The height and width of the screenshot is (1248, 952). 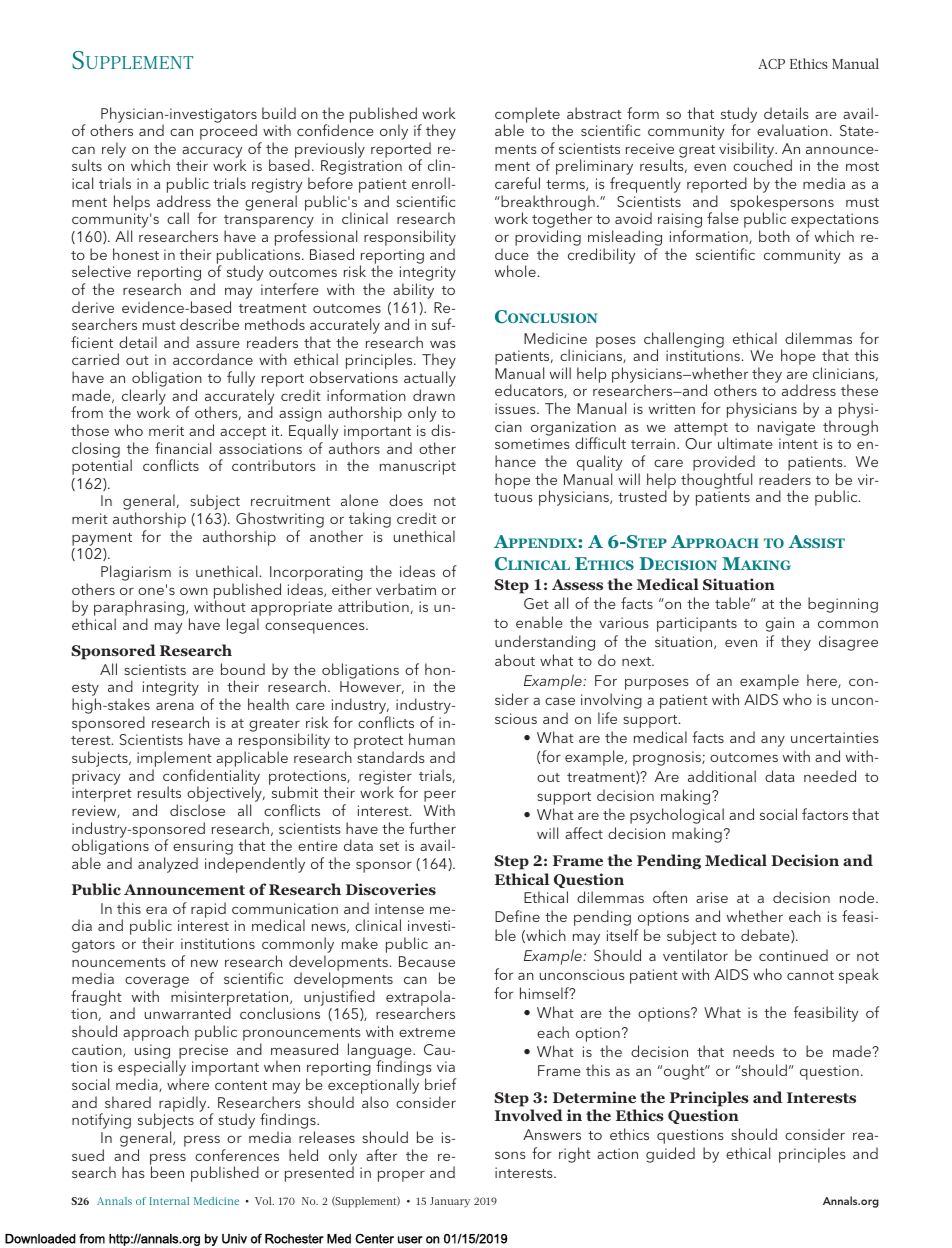 I want to click on ACP, so click(x=771, y=64).
